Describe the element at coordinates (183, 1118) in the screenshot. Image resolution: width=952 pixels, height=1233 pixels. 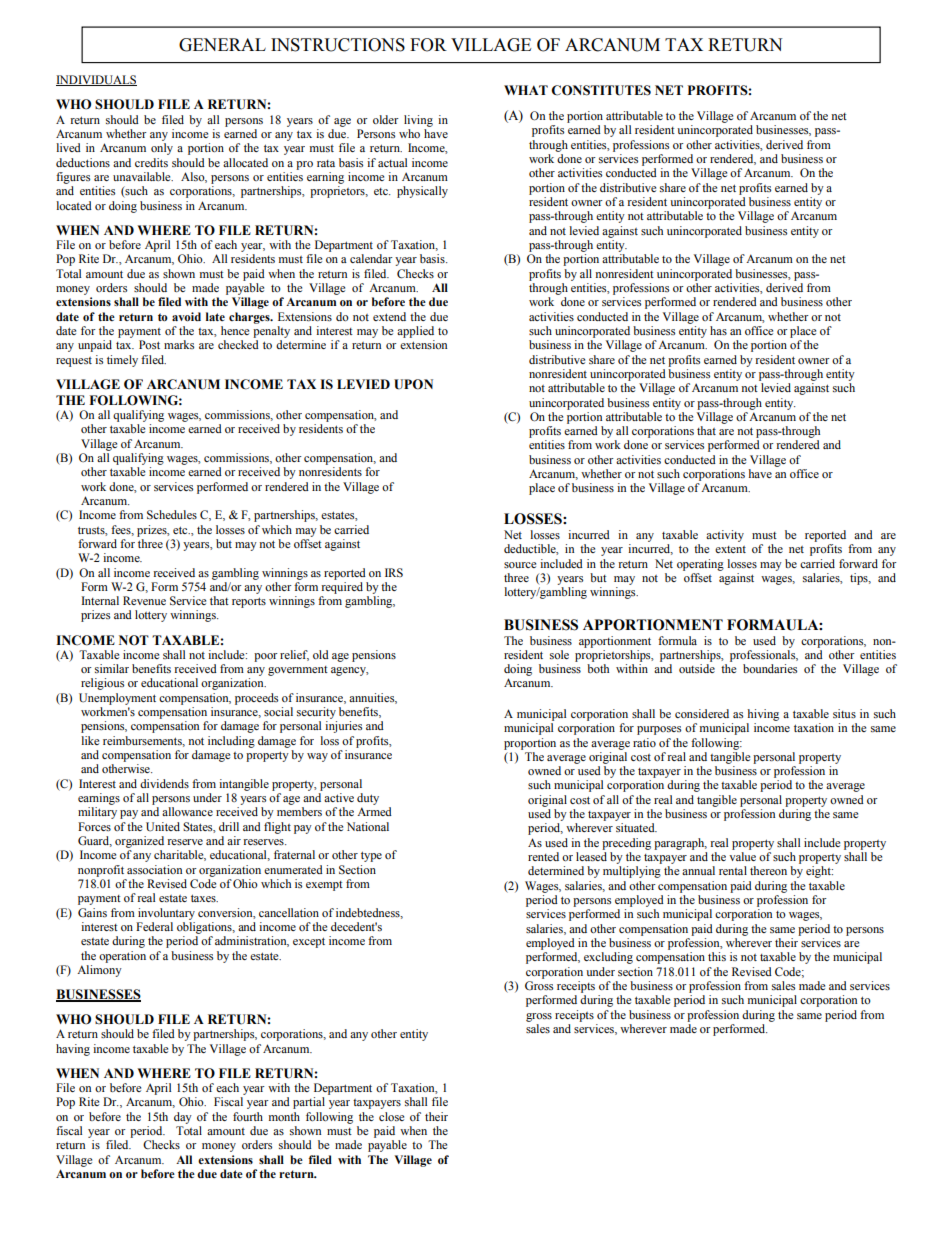
I see `day` at that location.
